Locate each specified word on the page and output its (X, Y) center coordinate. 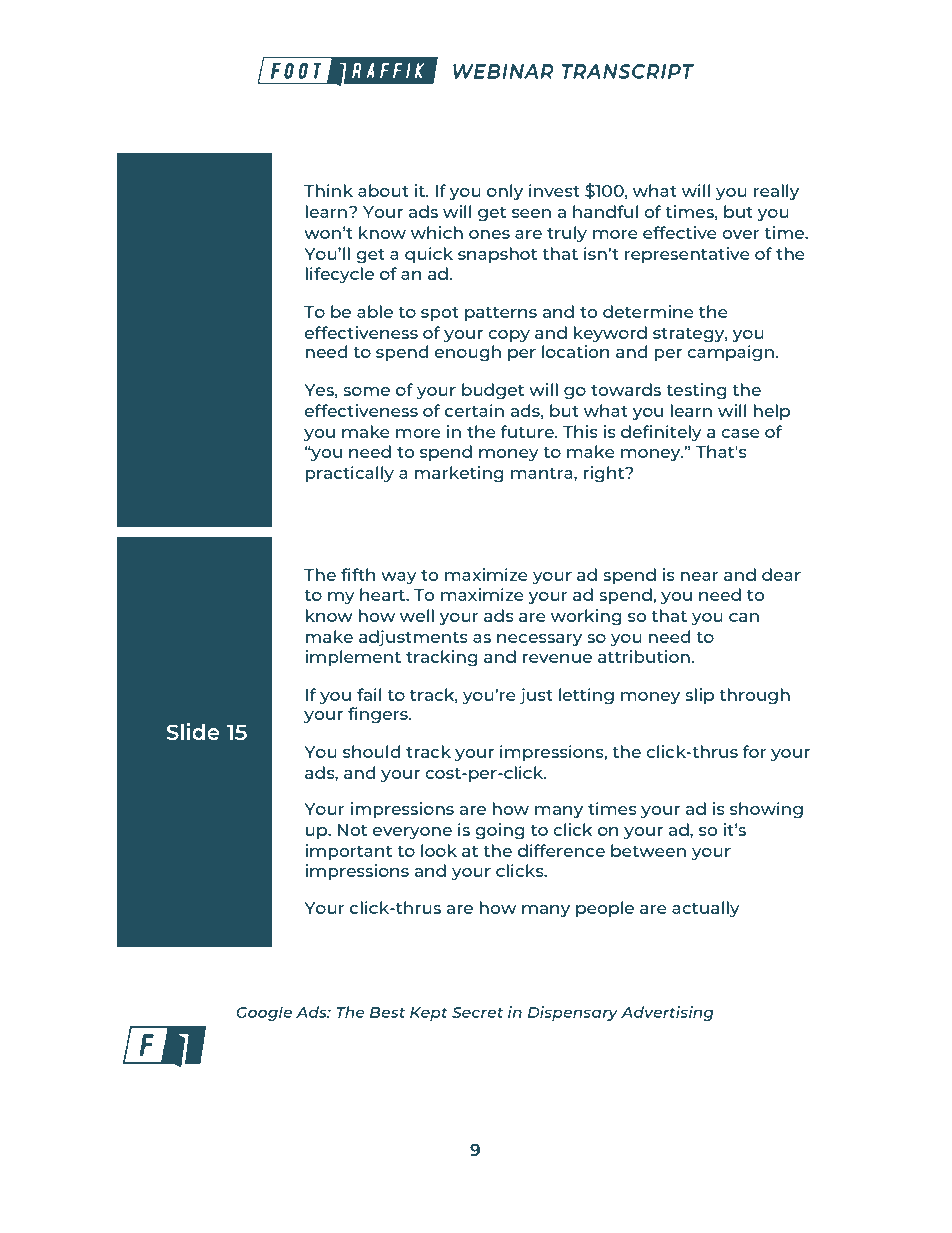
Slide (193, 731)
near (699, 576)
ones (489, 234)
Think (328, 190)
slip (699, 696)
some (366, 391)
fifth (358, 574)
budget (493, 391)
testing (696, 391)
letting (586, 696)
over (740, 234)
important (348, 852)
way (399, 578)
